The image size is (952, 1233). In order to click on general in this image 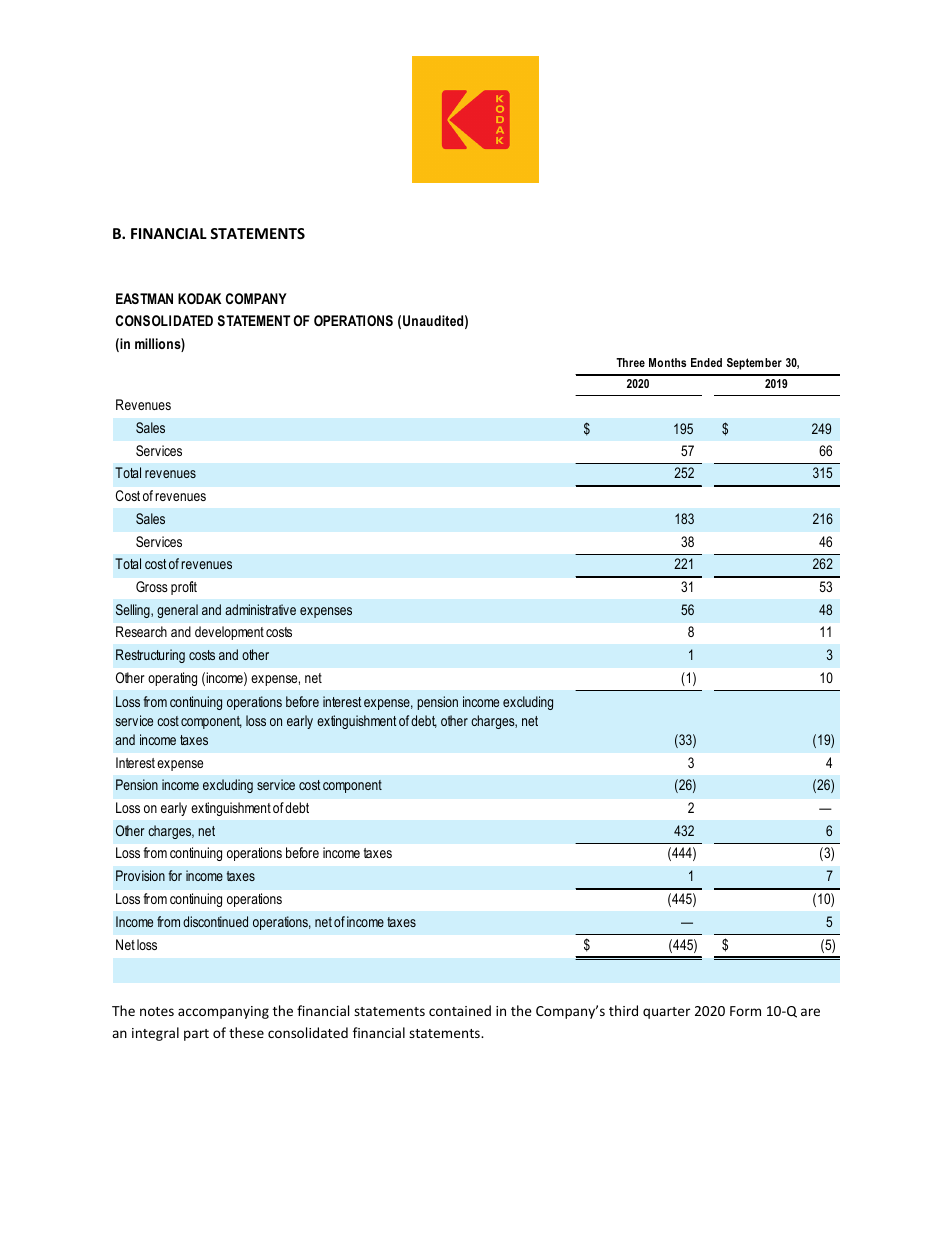, I will do `click(177, 611)`.
